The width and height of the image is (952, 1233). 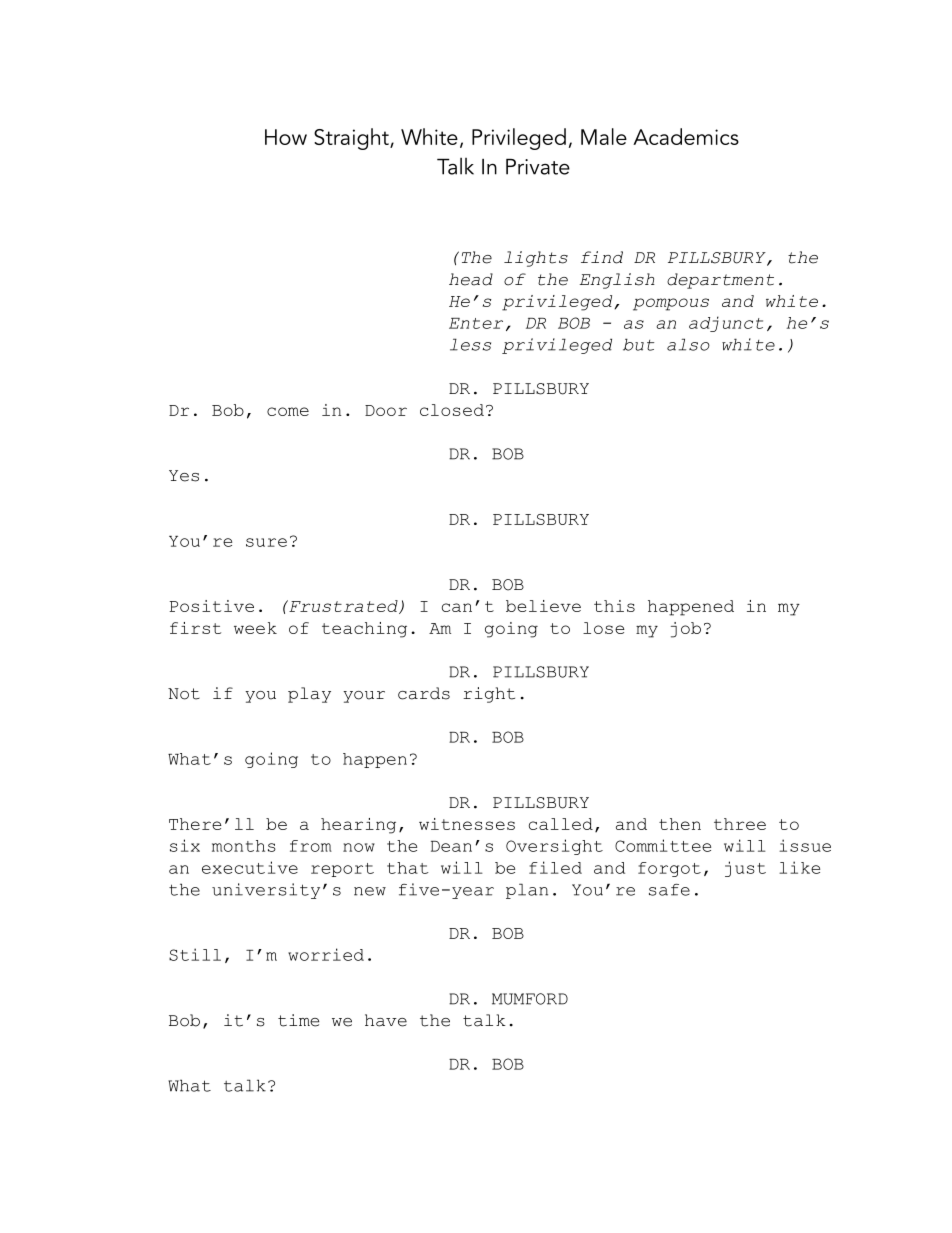 I want to click on sure, so click(x=266, y=542).
